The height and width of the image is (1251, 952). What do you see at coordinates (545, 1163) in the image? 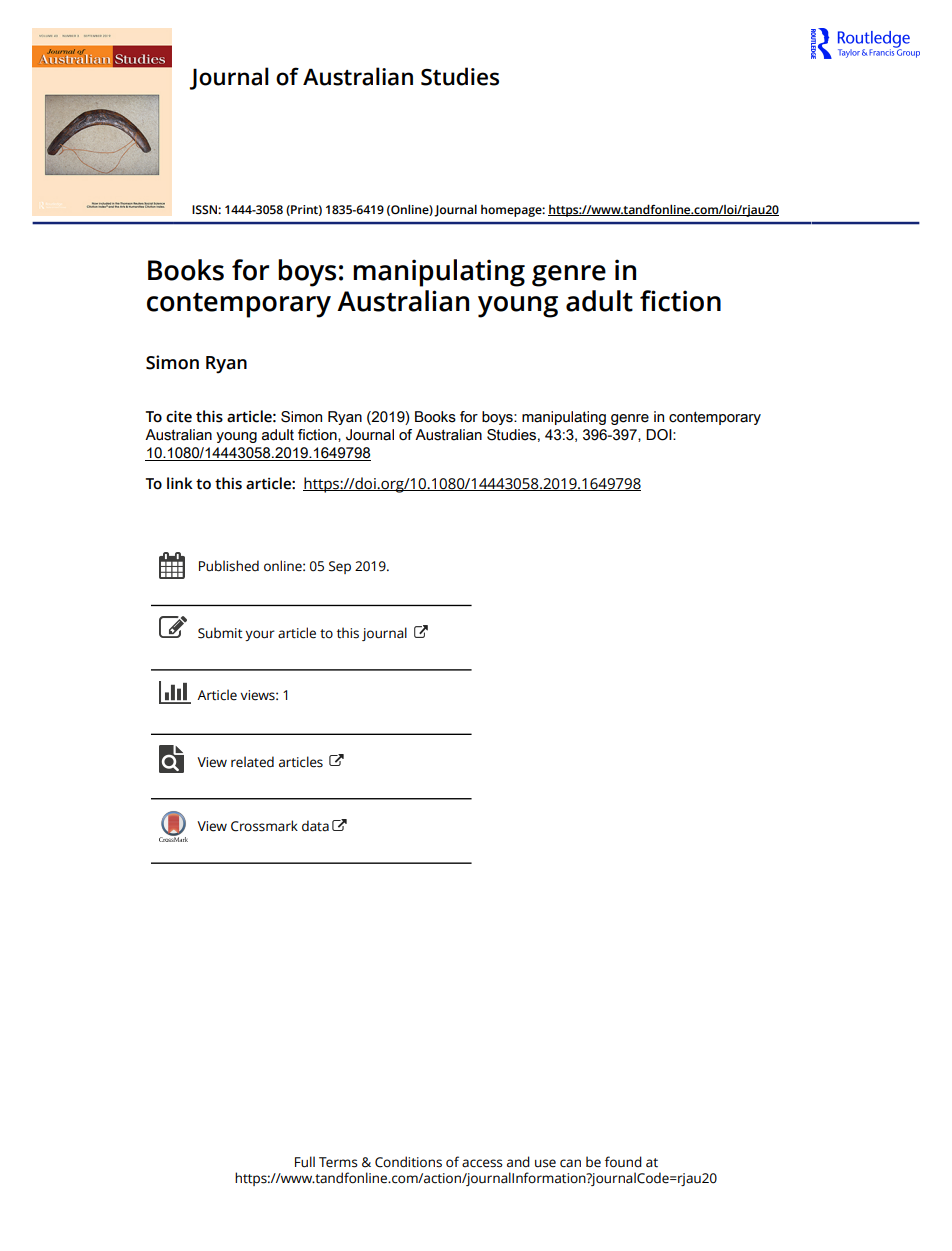
I see `use` at bounding box center [545, 1163].
